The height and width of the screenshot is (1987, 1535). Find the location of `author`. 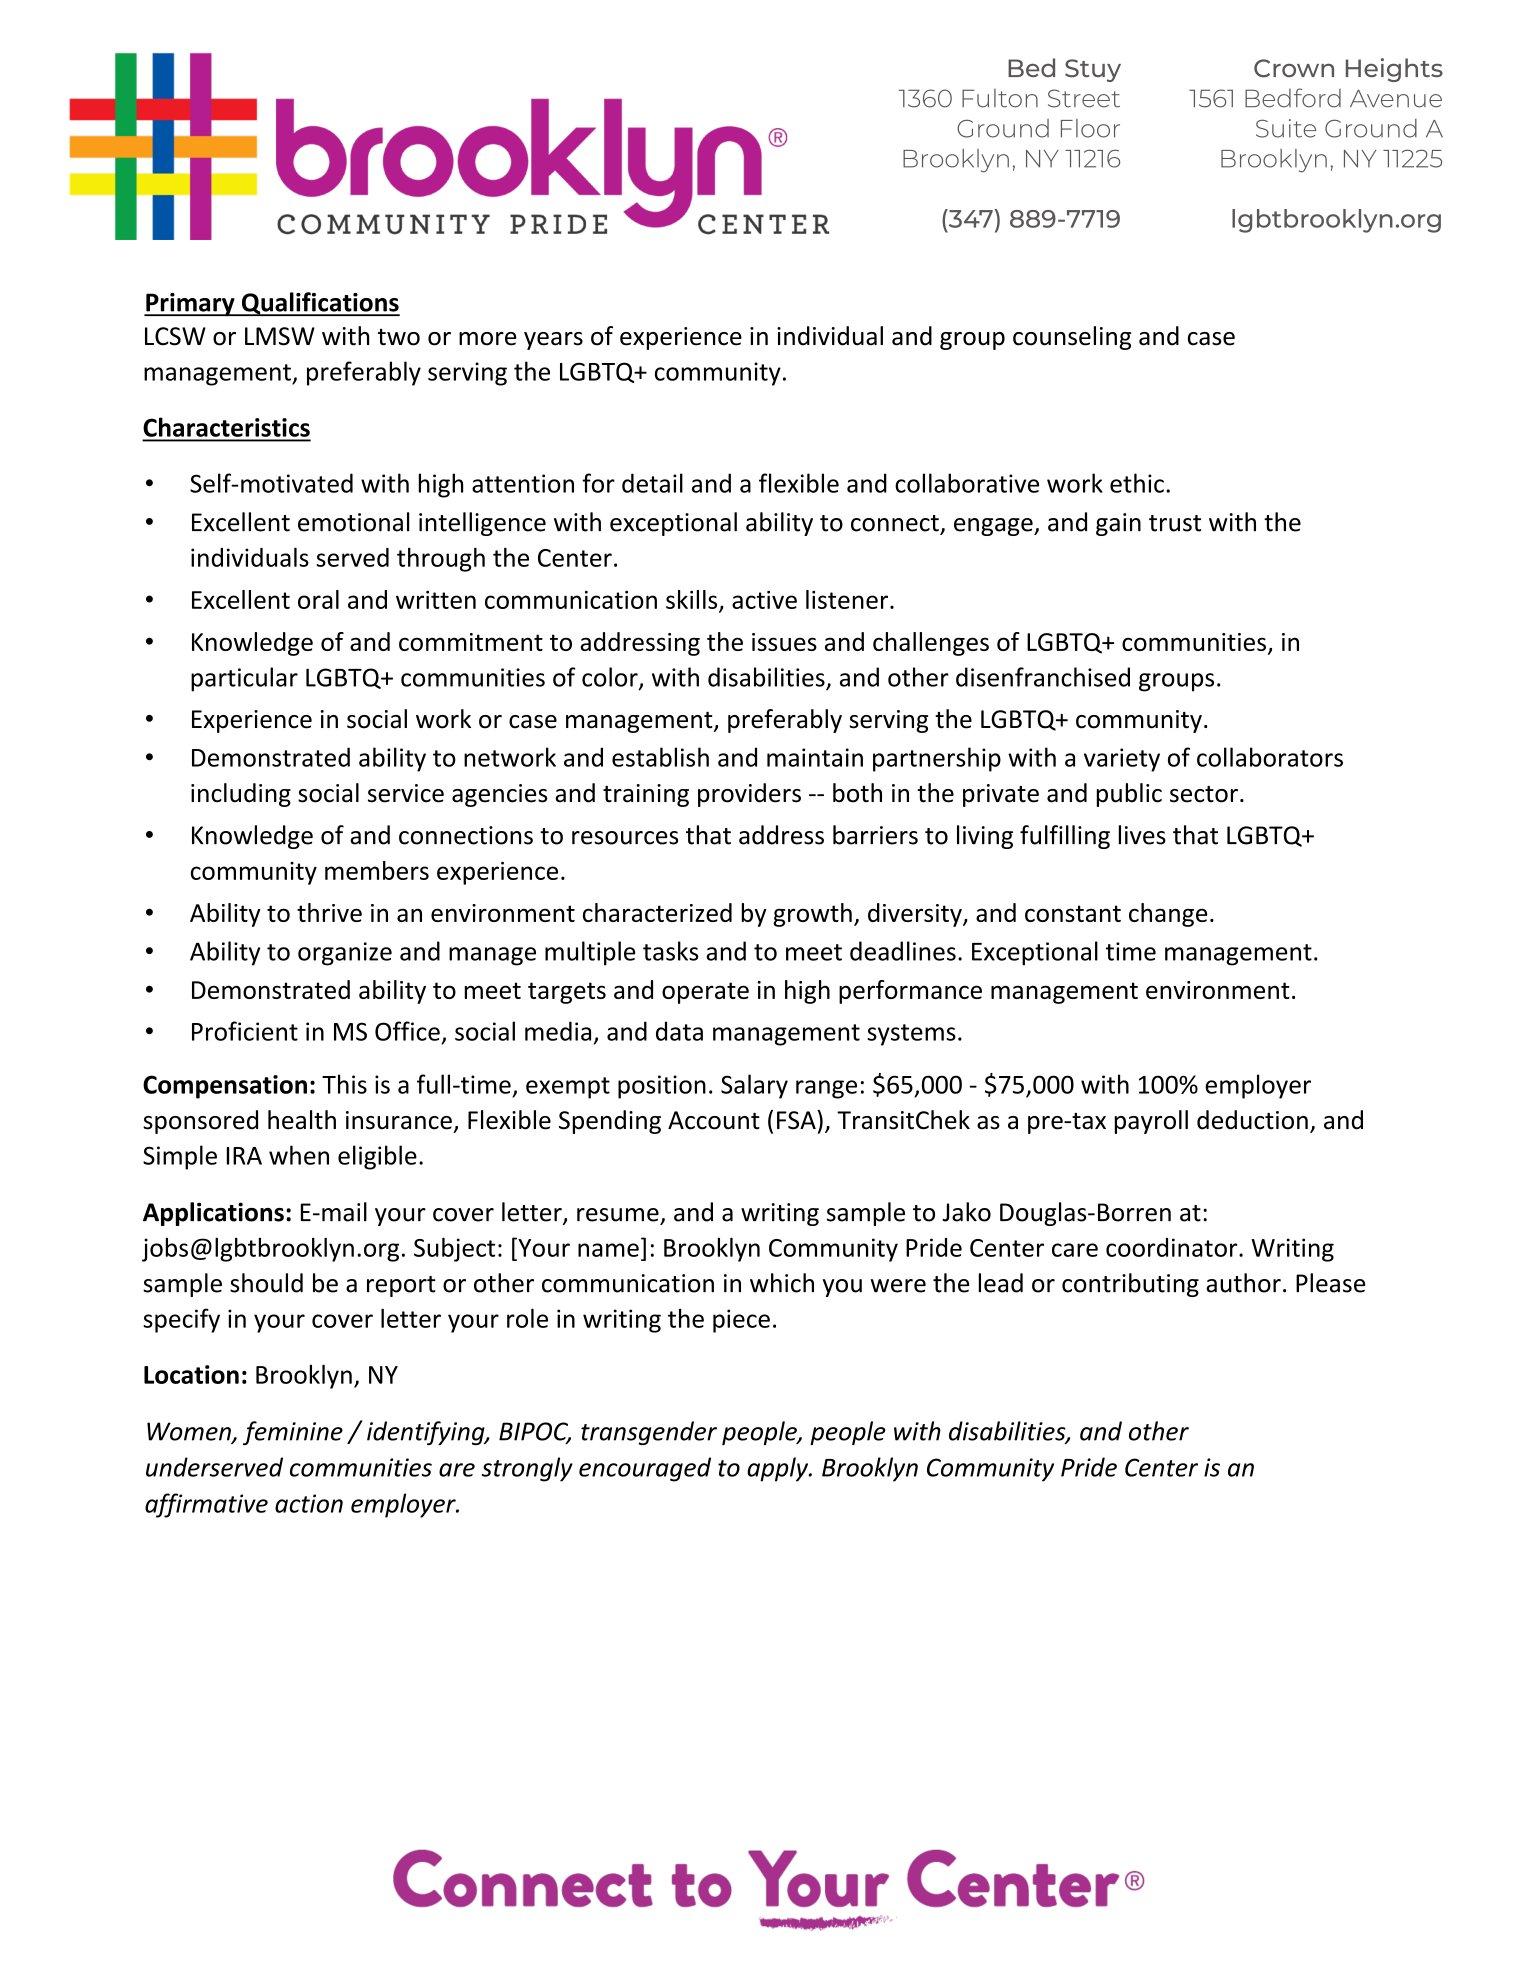

author is located at coordinates (1243, 1283).
